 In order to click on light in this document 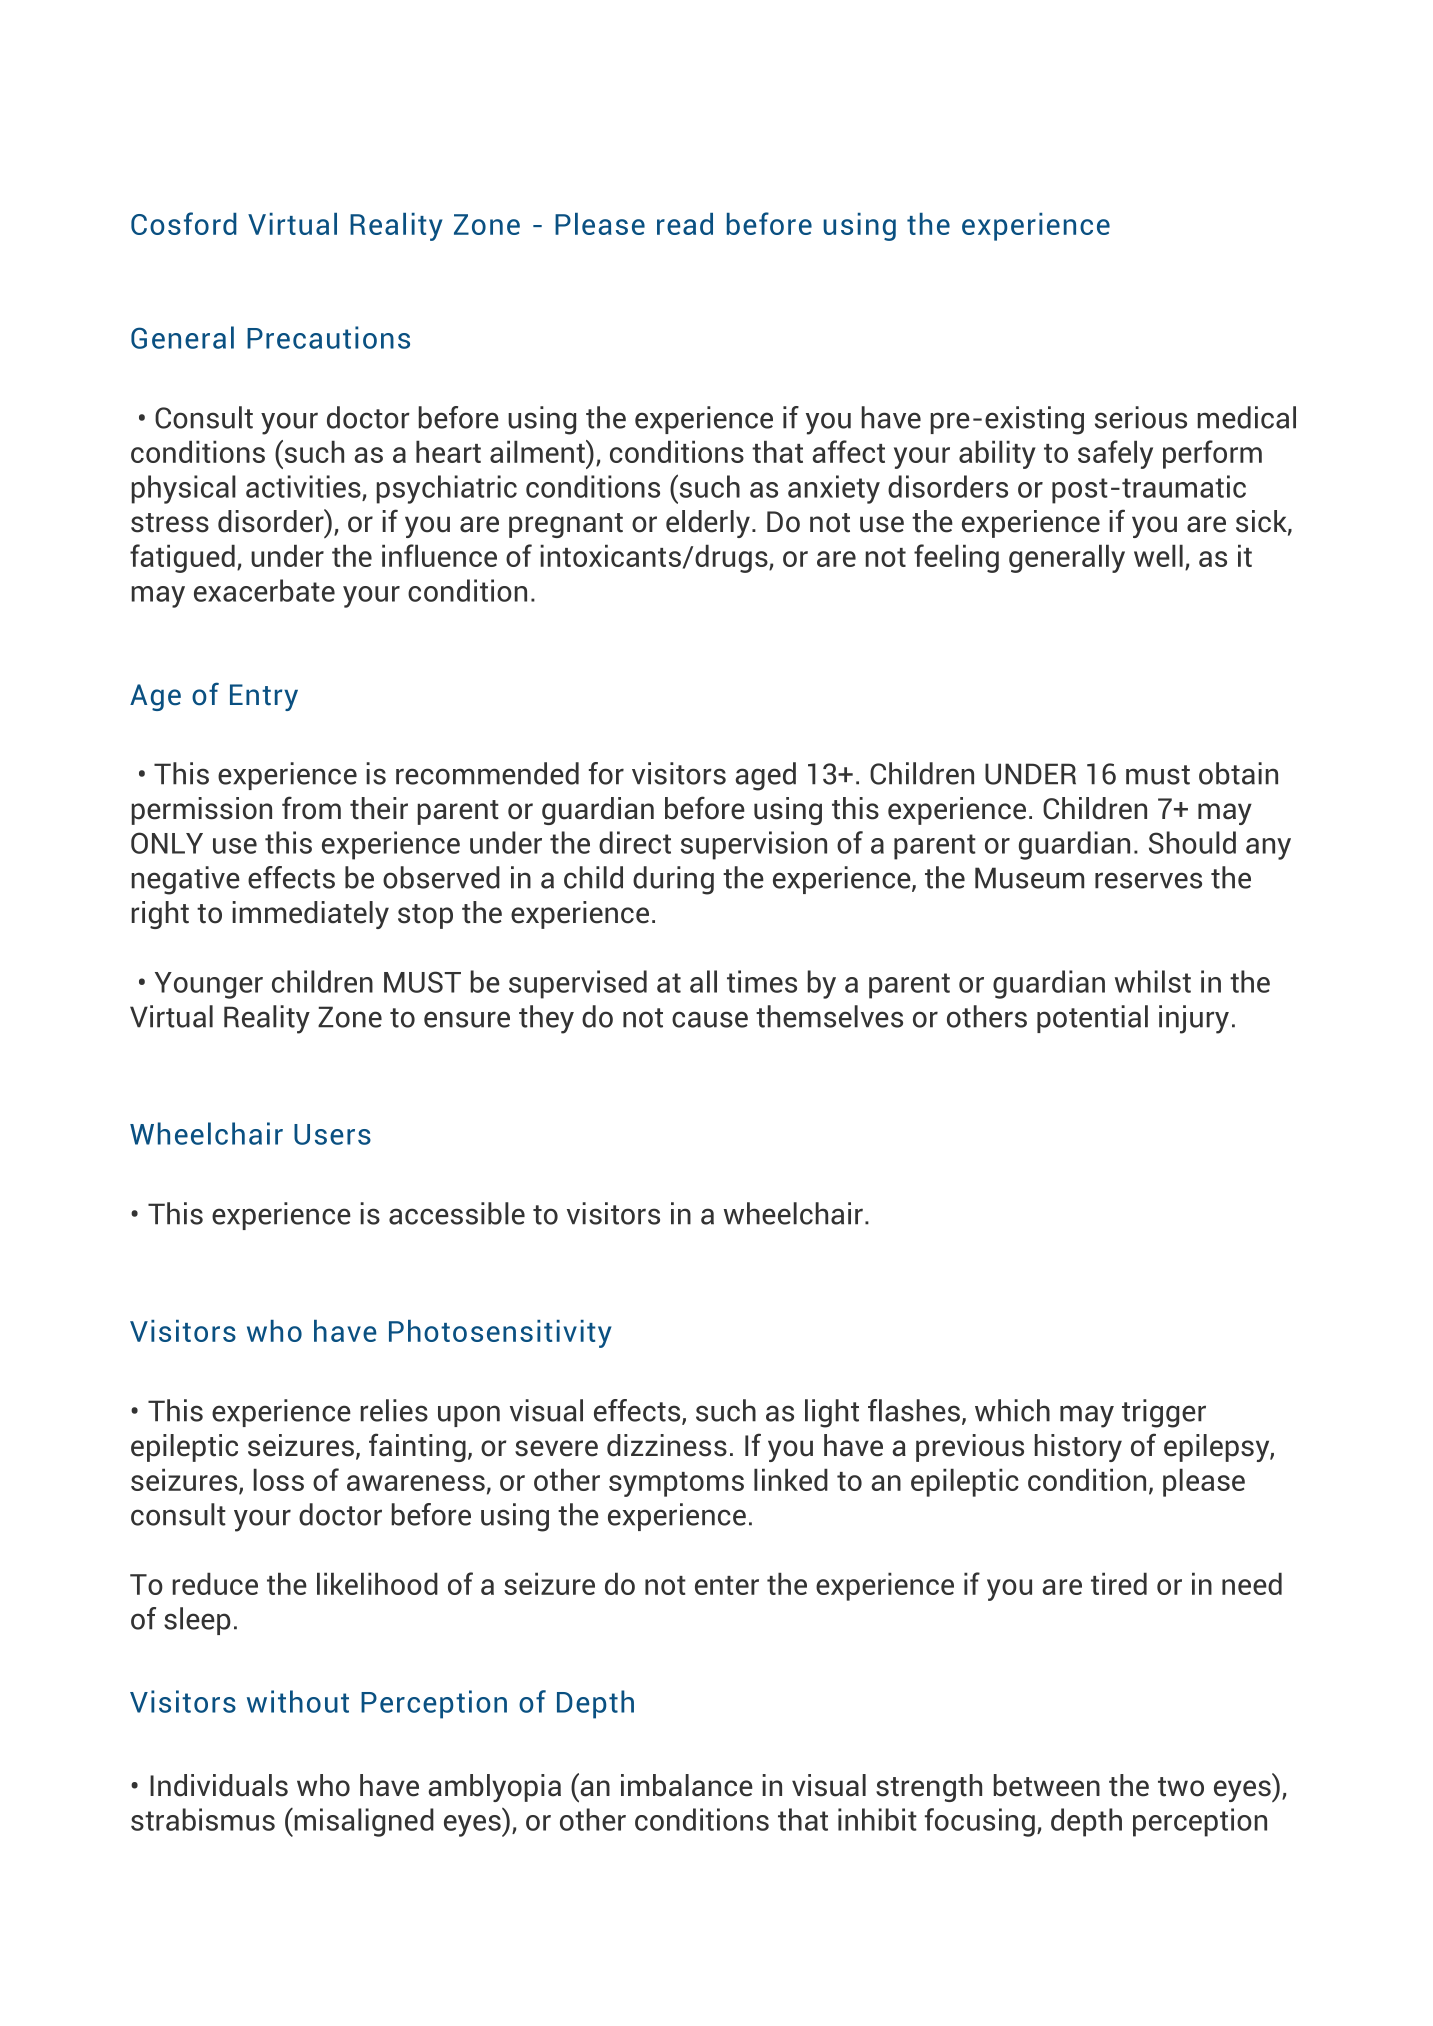, I will do `click(832, 1413)`.
